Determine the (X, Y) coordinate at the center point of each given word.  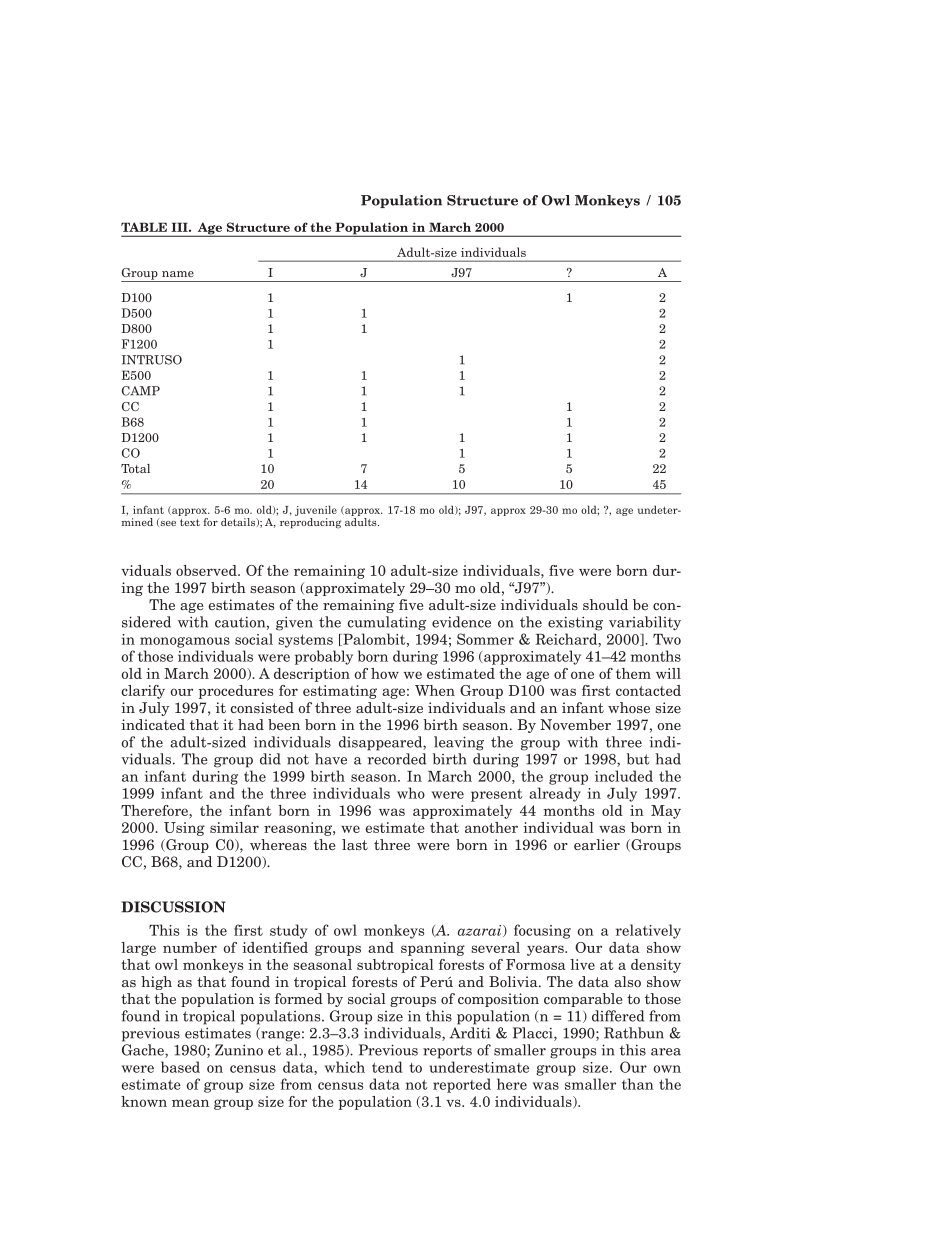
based (180, 1067)
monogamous (185, 642)
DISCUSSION (173, 907)
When (435, 690)
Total (135, 468)
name (178, 274)
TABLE (144, 227)
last (355, 844)
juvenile (316, 510)
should (605, 604)
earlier (597, 844)
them (633, 673)
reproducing (311, 523)
